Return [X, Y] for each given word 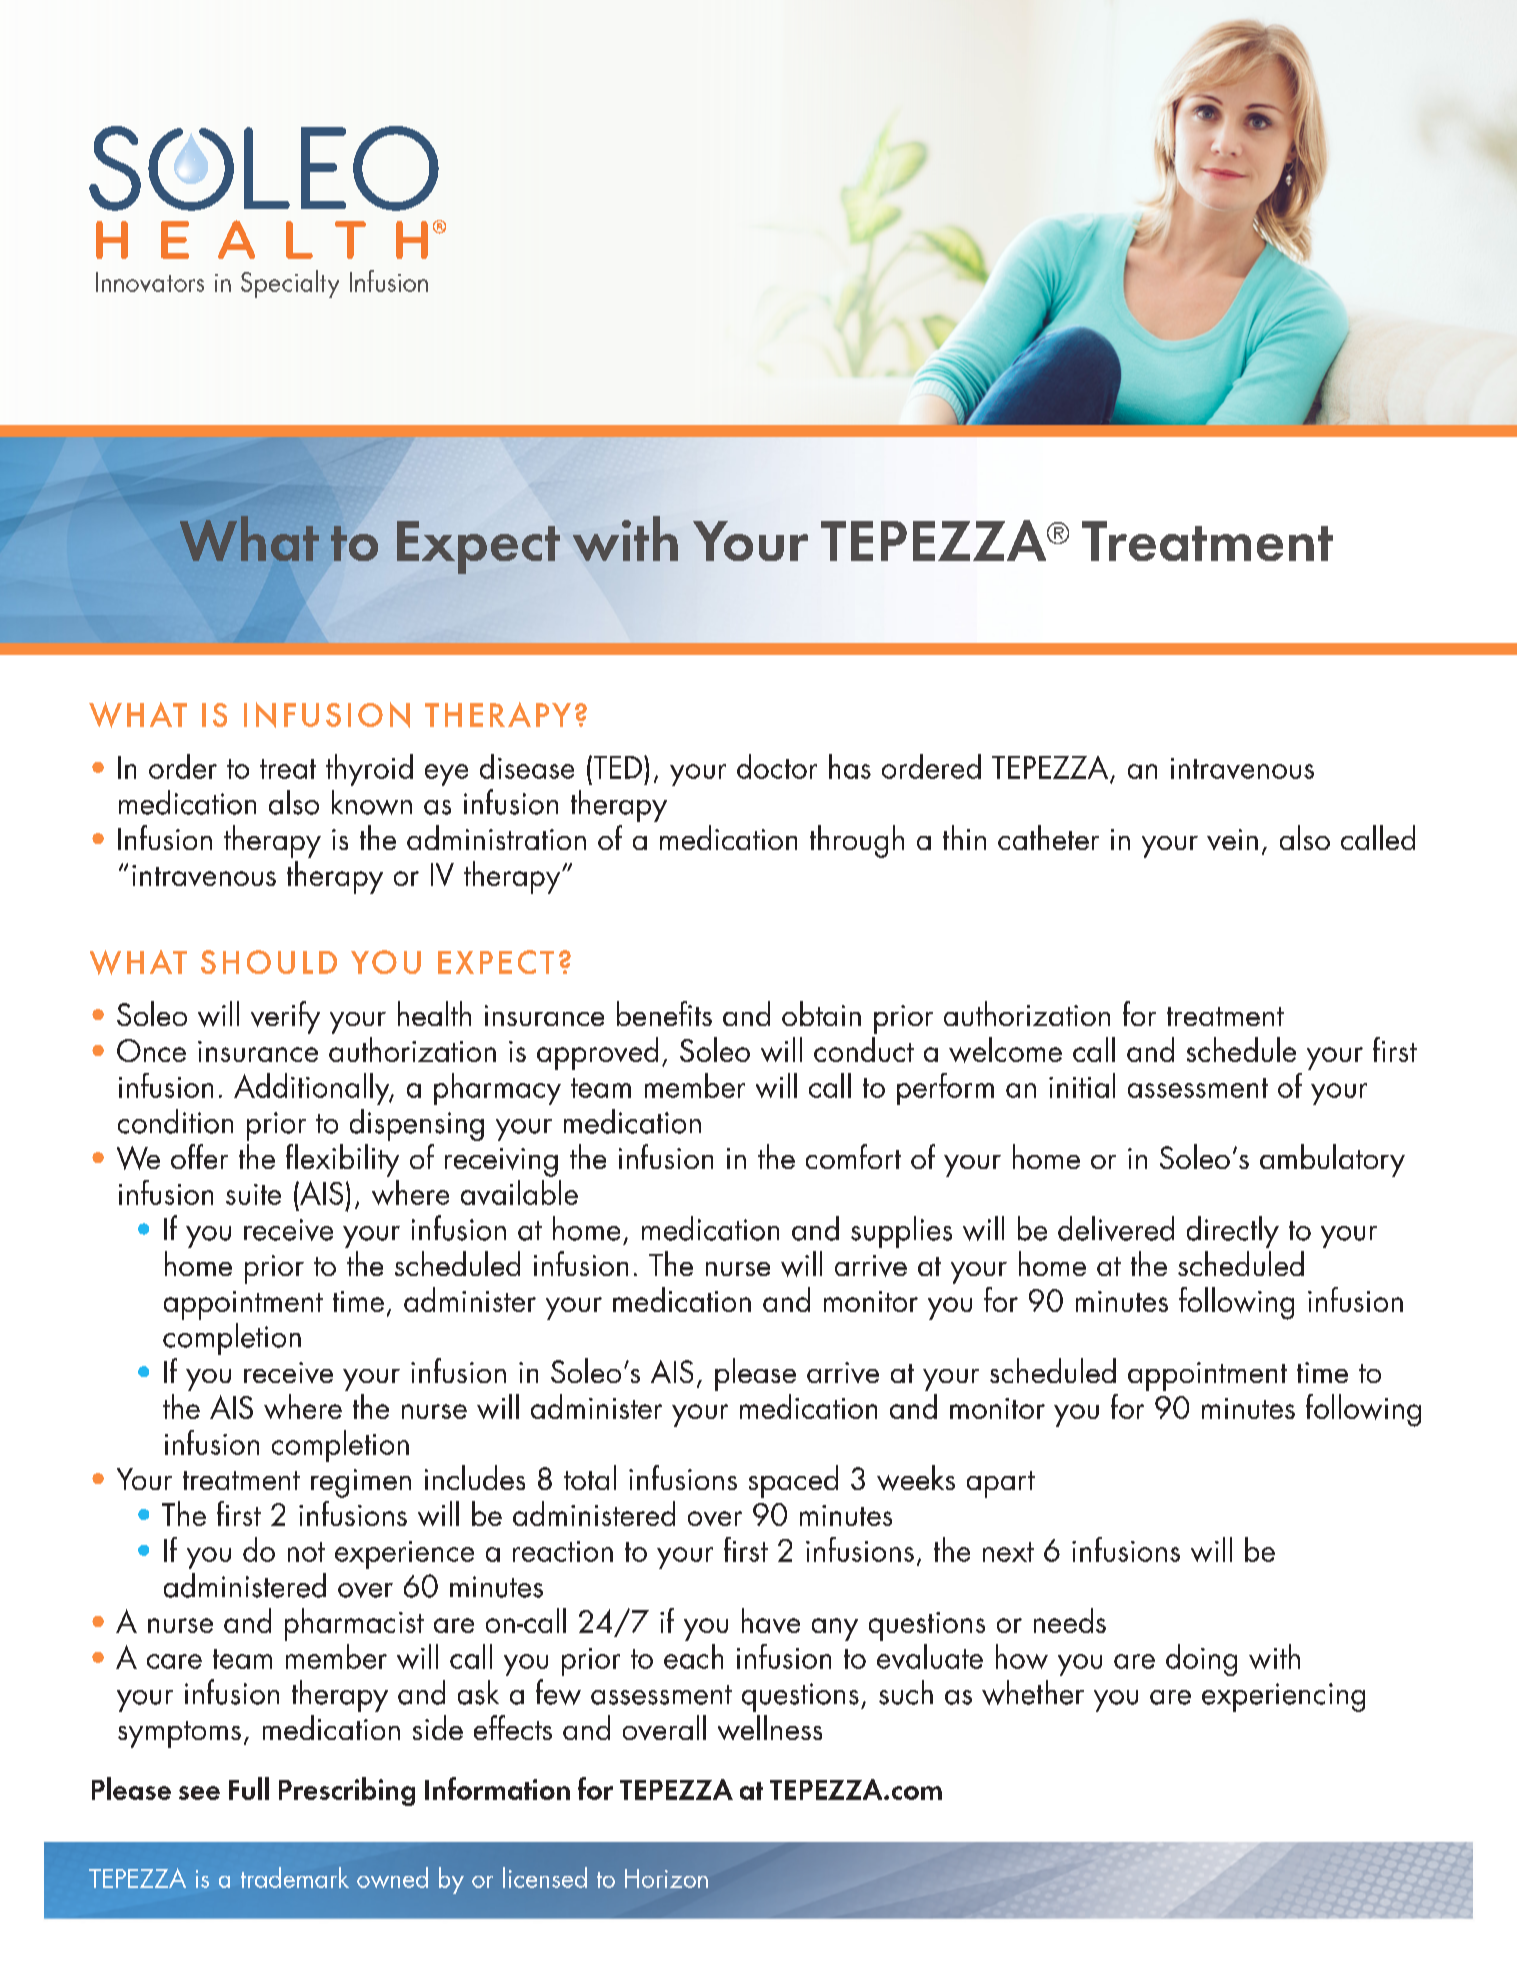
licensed [545, 1877]
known [372, 802]
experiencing [1283, 1697]
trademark [295, 1877]
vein [1232, 839]
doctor [777, 766]
